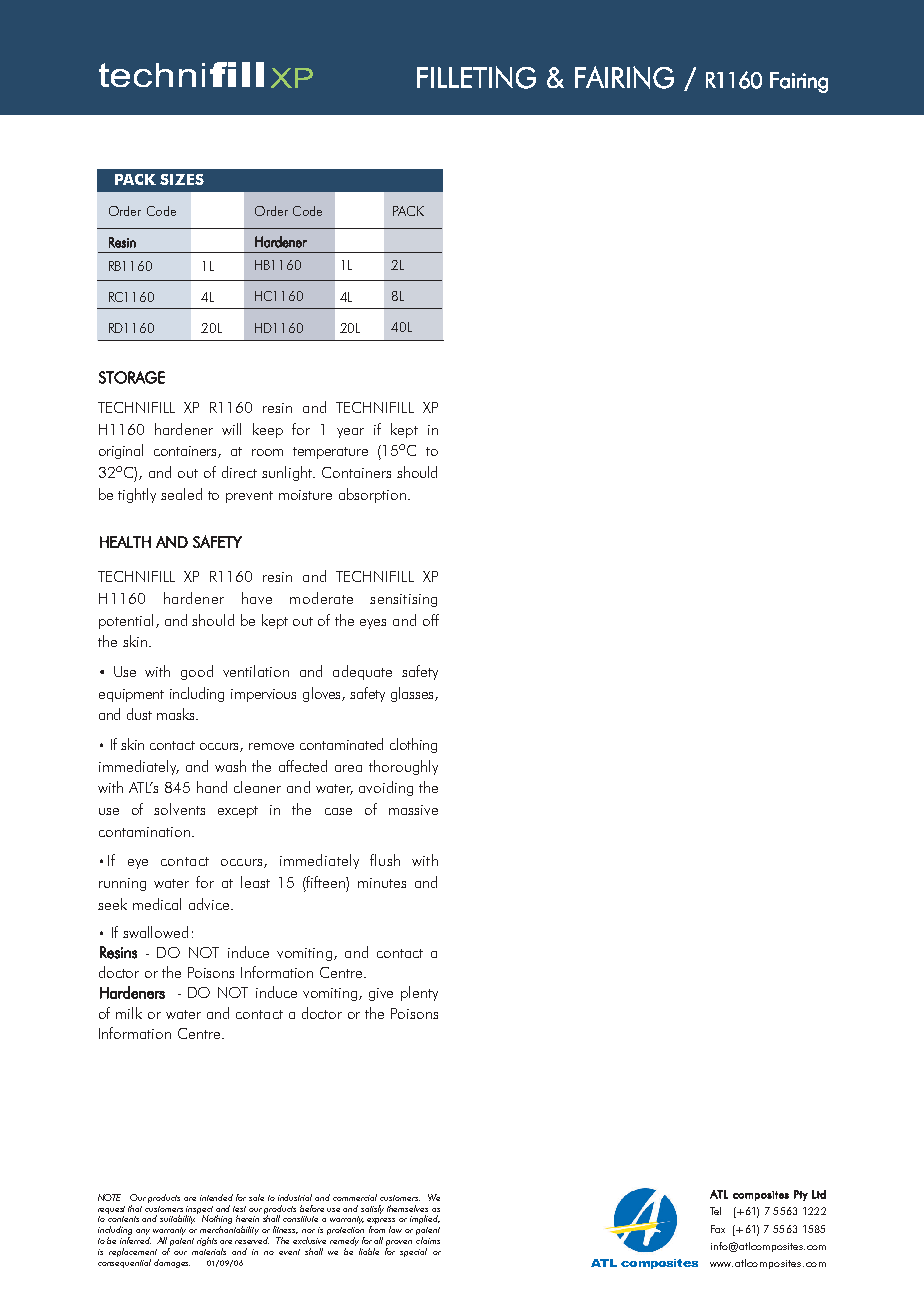 This screenshot has height=1308, width=924. What do you see at coordinates (182, 179) in the screenshot?
I see `SIZES` at bounding box center [182, 179].
